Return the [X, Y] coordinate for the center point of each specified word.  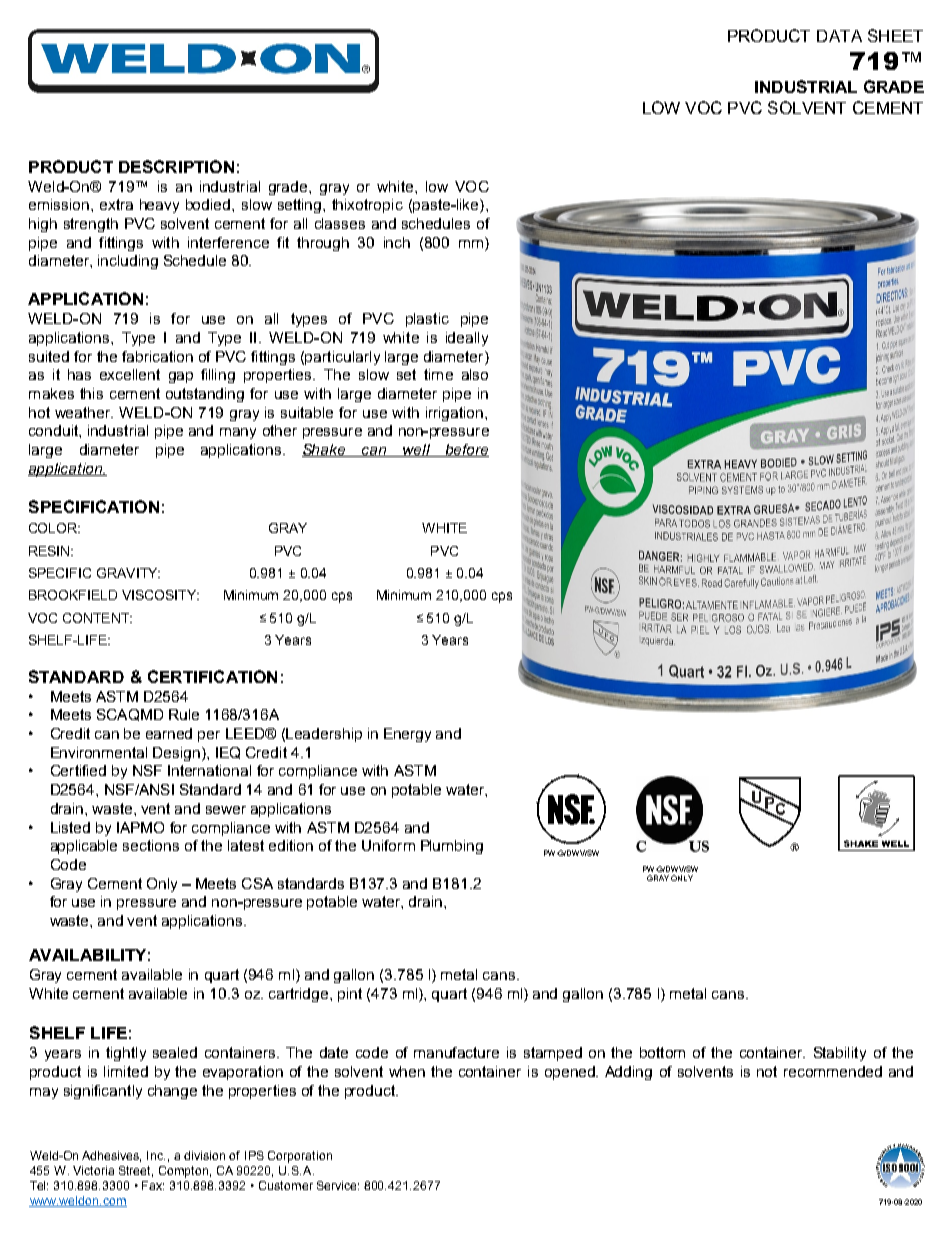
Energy [407, 735]
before [466, 450]
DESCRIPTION [176, 166]
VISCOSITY [160, 595]
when [407, 1071]
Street [136, 1171]
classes [340, 223]
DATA [839, 36]
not [767, 1071]
